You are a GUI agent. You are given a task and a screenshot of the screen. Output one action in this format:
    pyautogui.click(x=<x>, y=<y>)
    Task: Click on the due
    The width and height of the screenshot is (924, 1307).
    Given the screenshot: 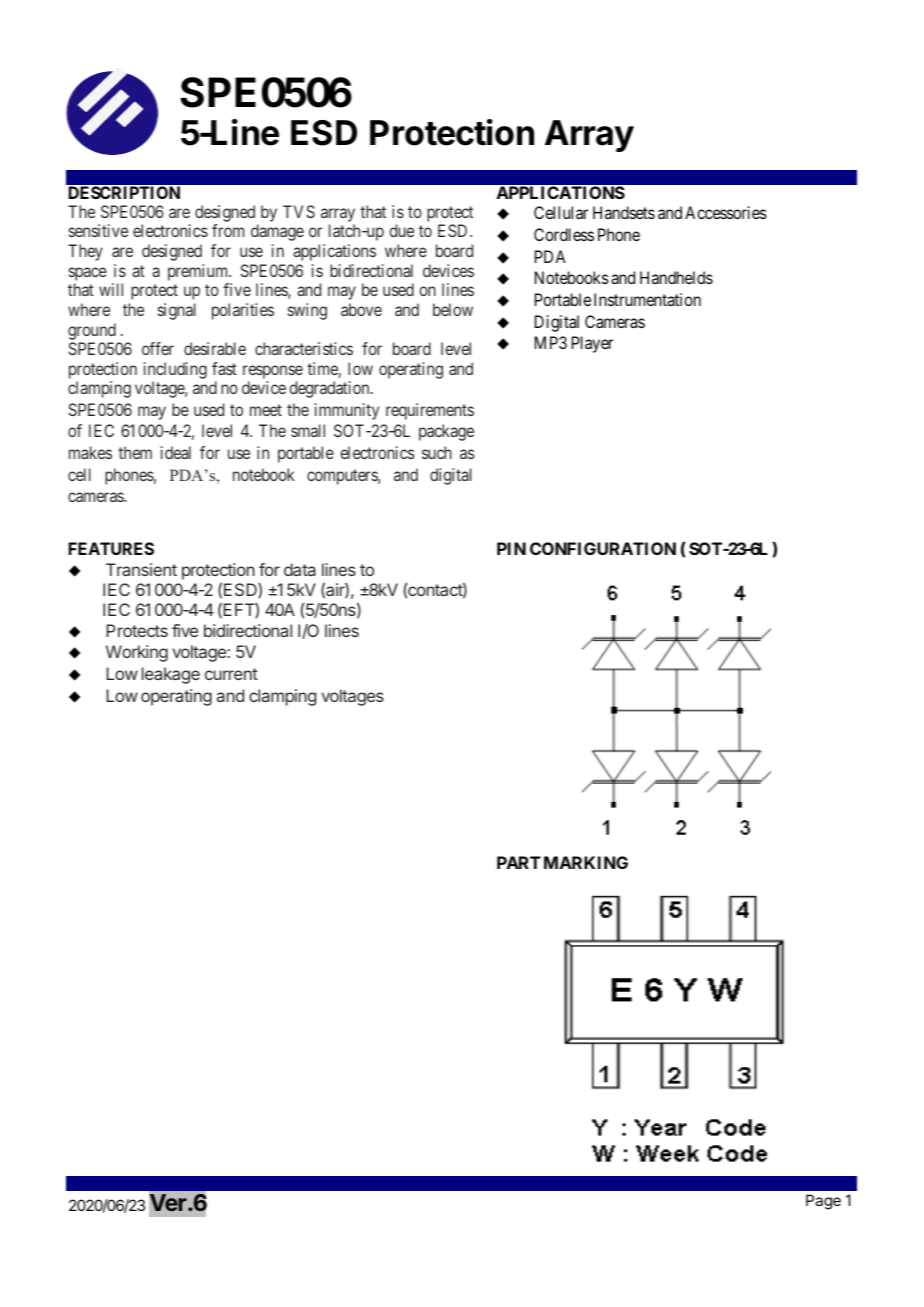 What is the action you would take?
    pyautogui.click(x=402, y=230)
